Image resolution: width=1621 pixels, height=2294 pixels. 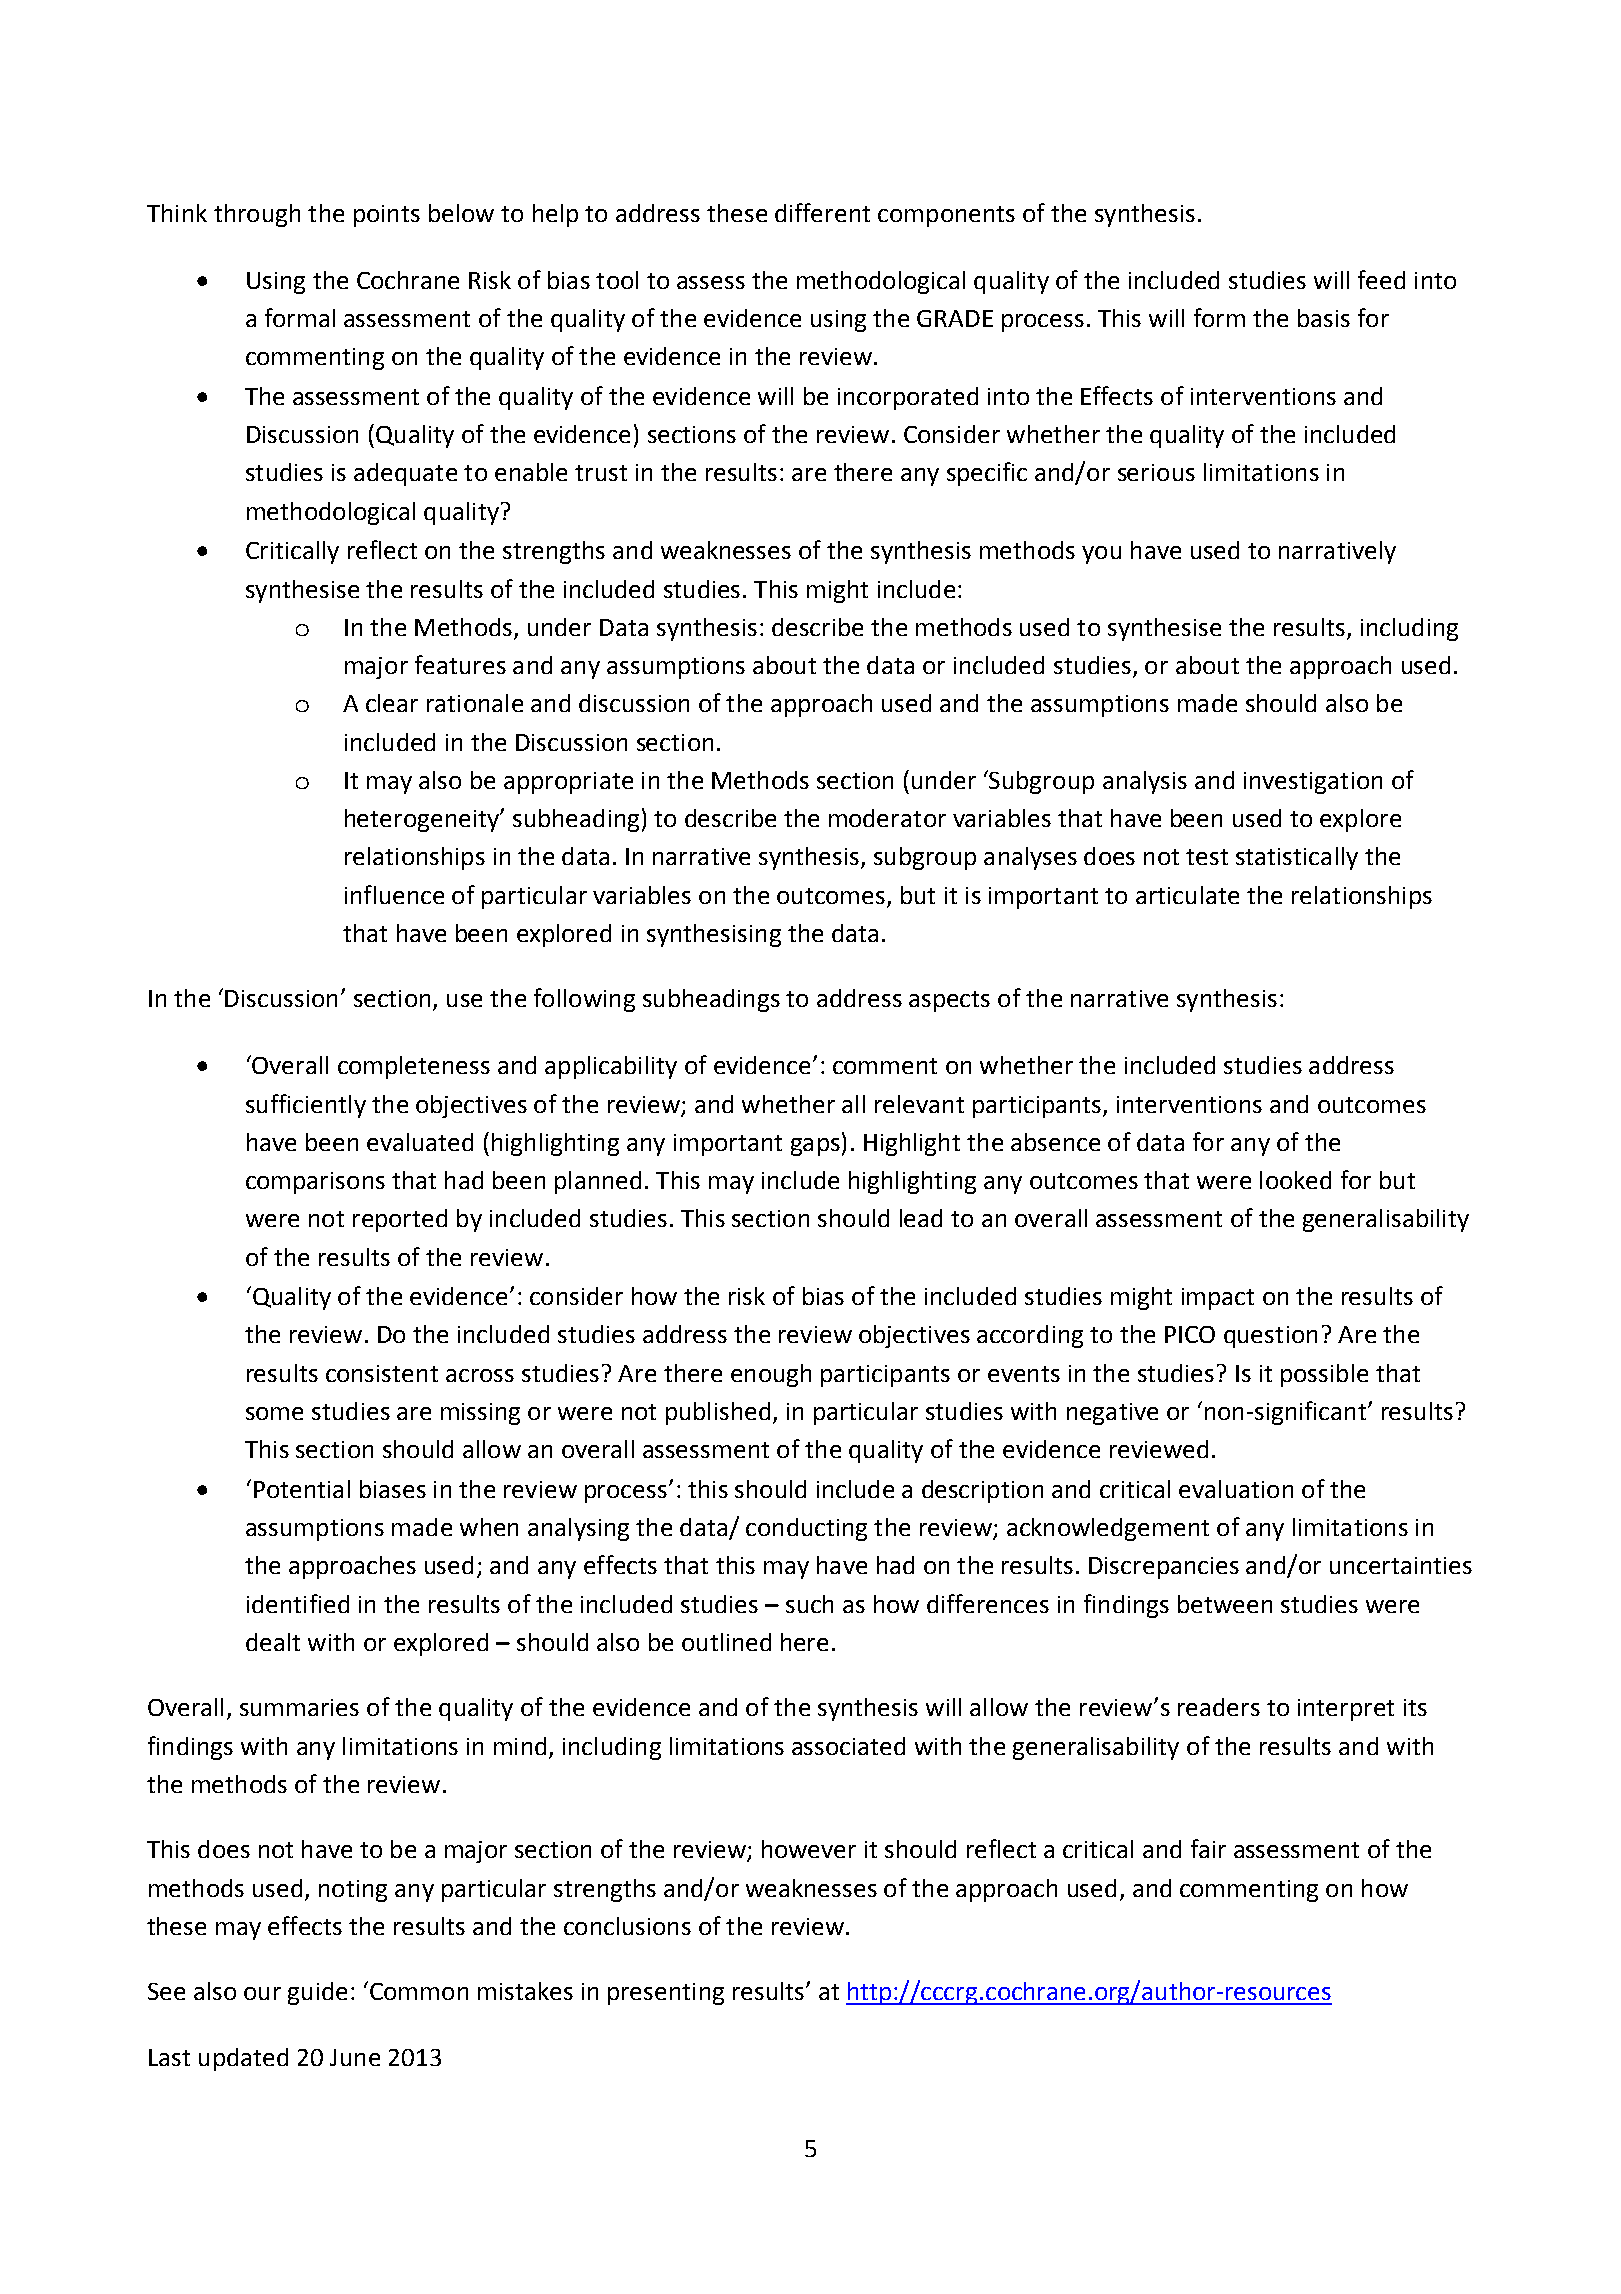 I want to click on possible, so click(x=1324, y=1375).
